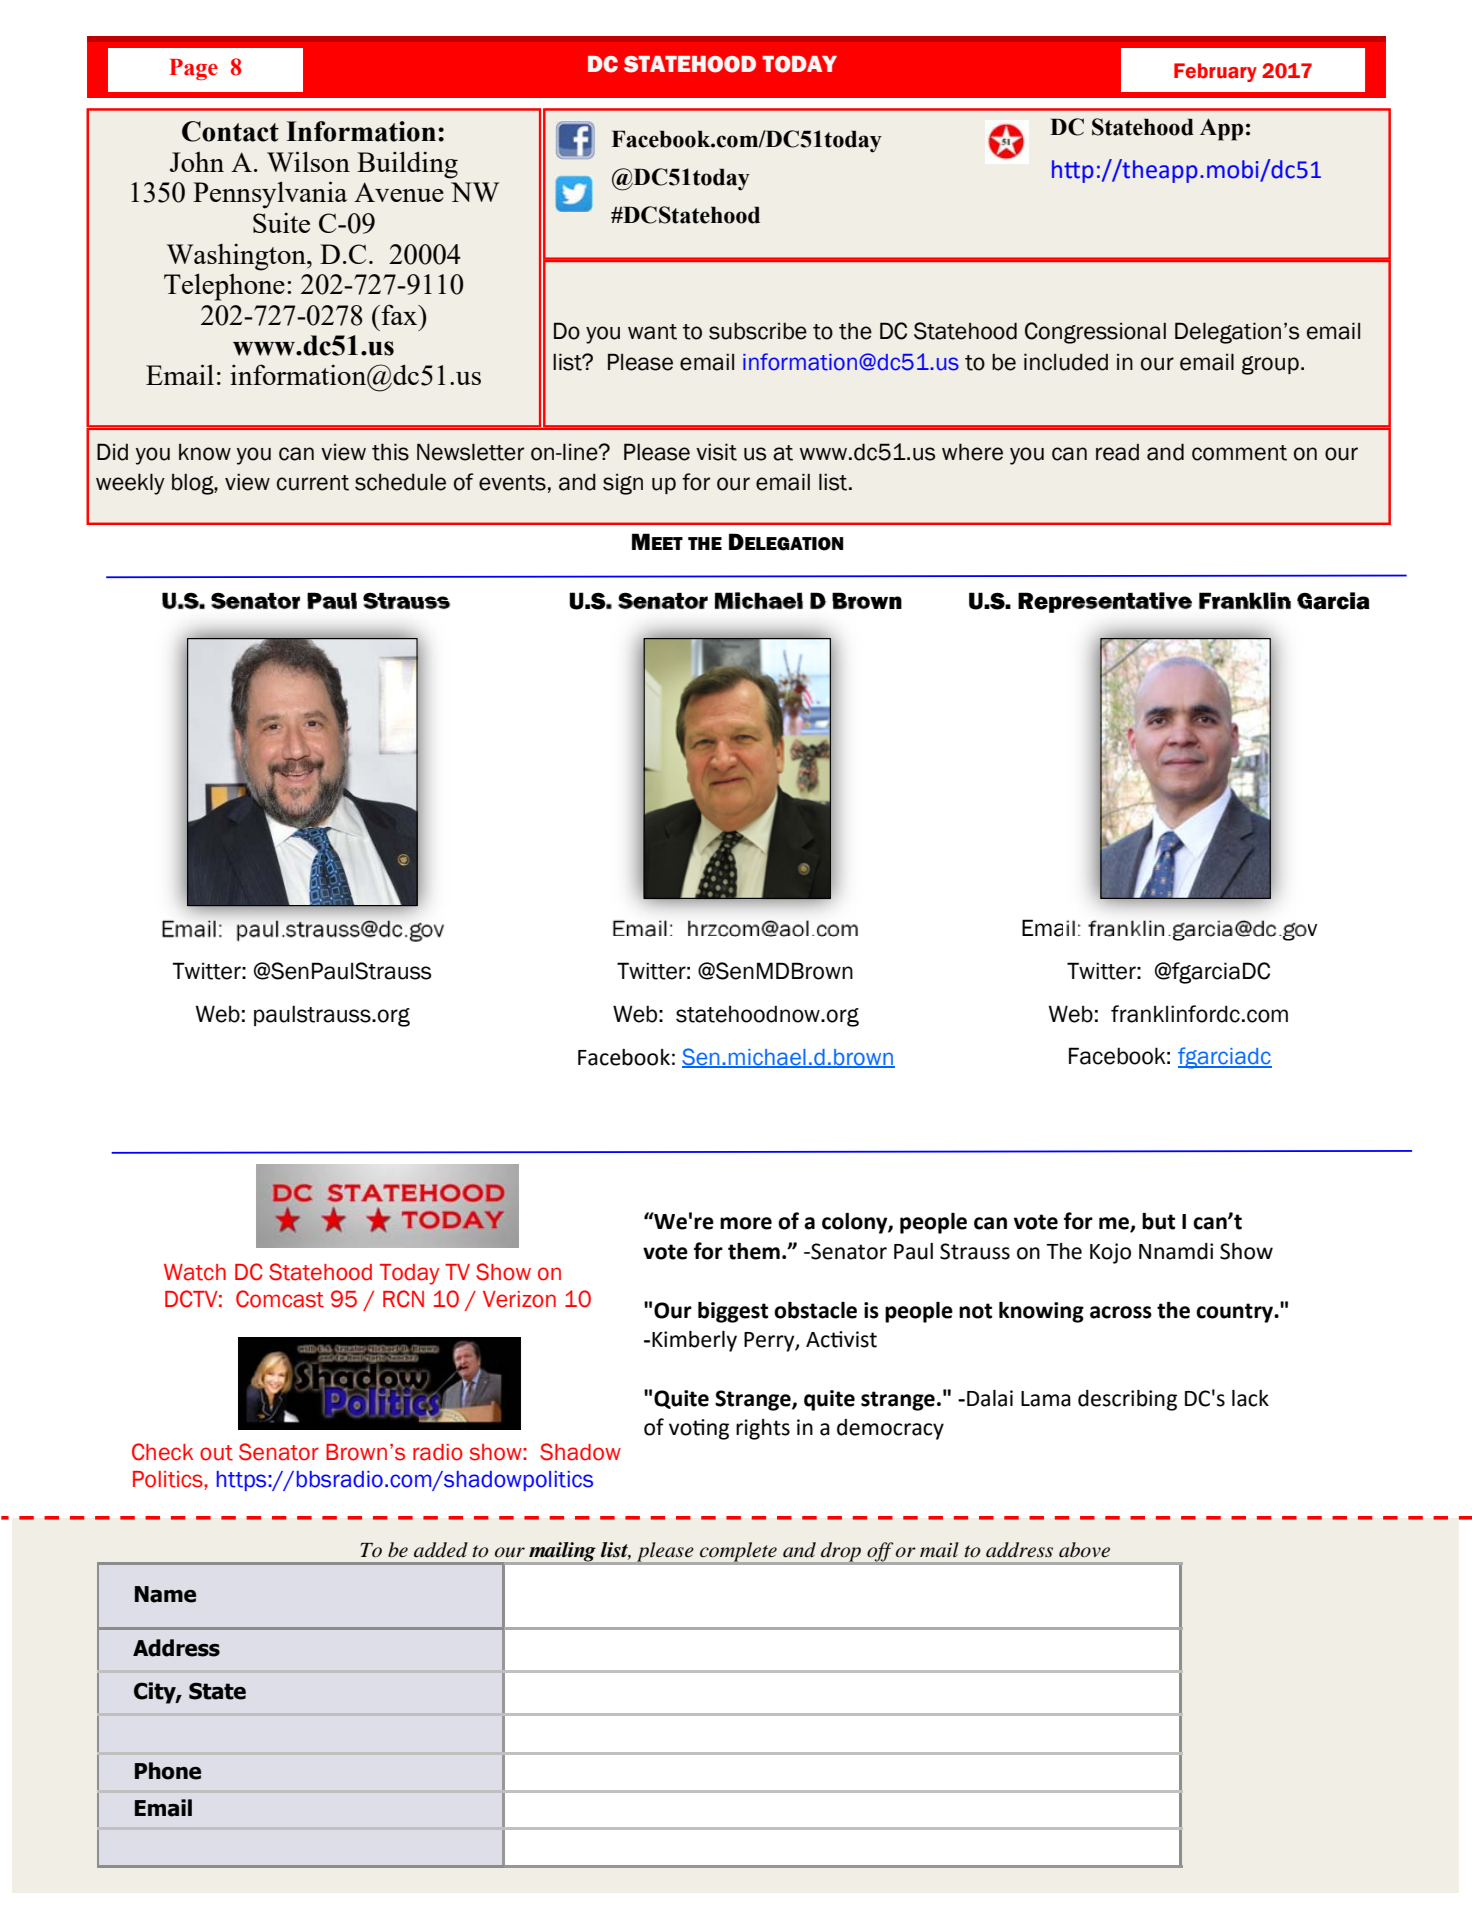  Describe the element at coordinates (623, 484) in the image. I see `sign` at that location.
